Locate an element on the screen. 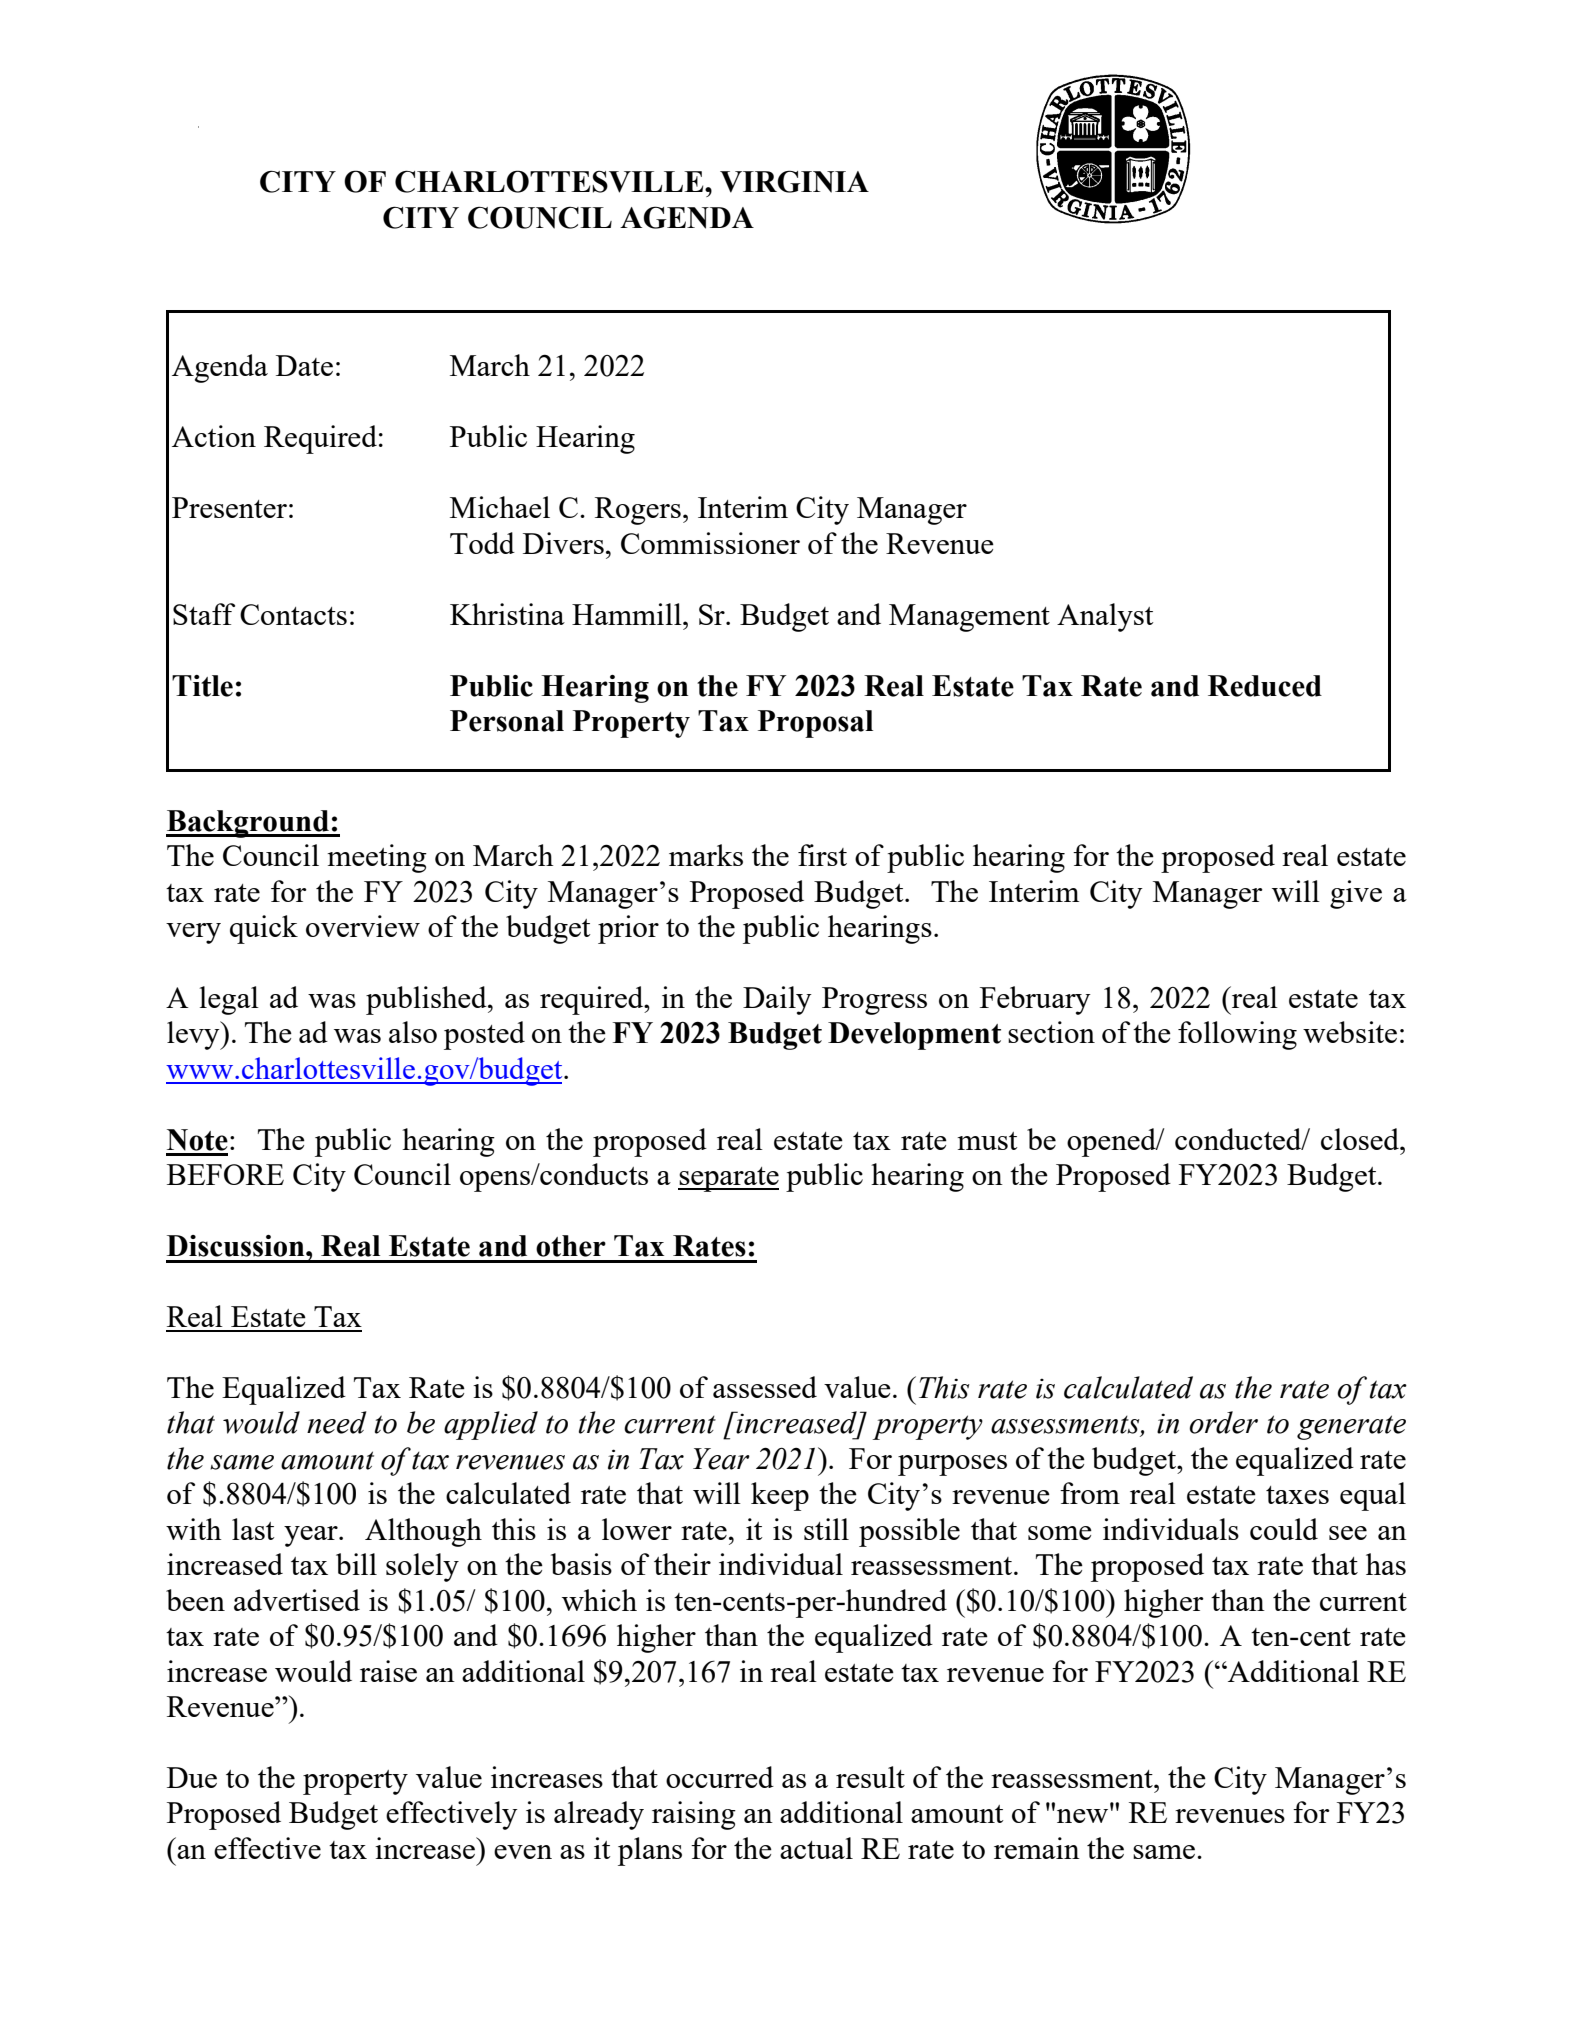  actual is located at coordinates (816, 1848).
